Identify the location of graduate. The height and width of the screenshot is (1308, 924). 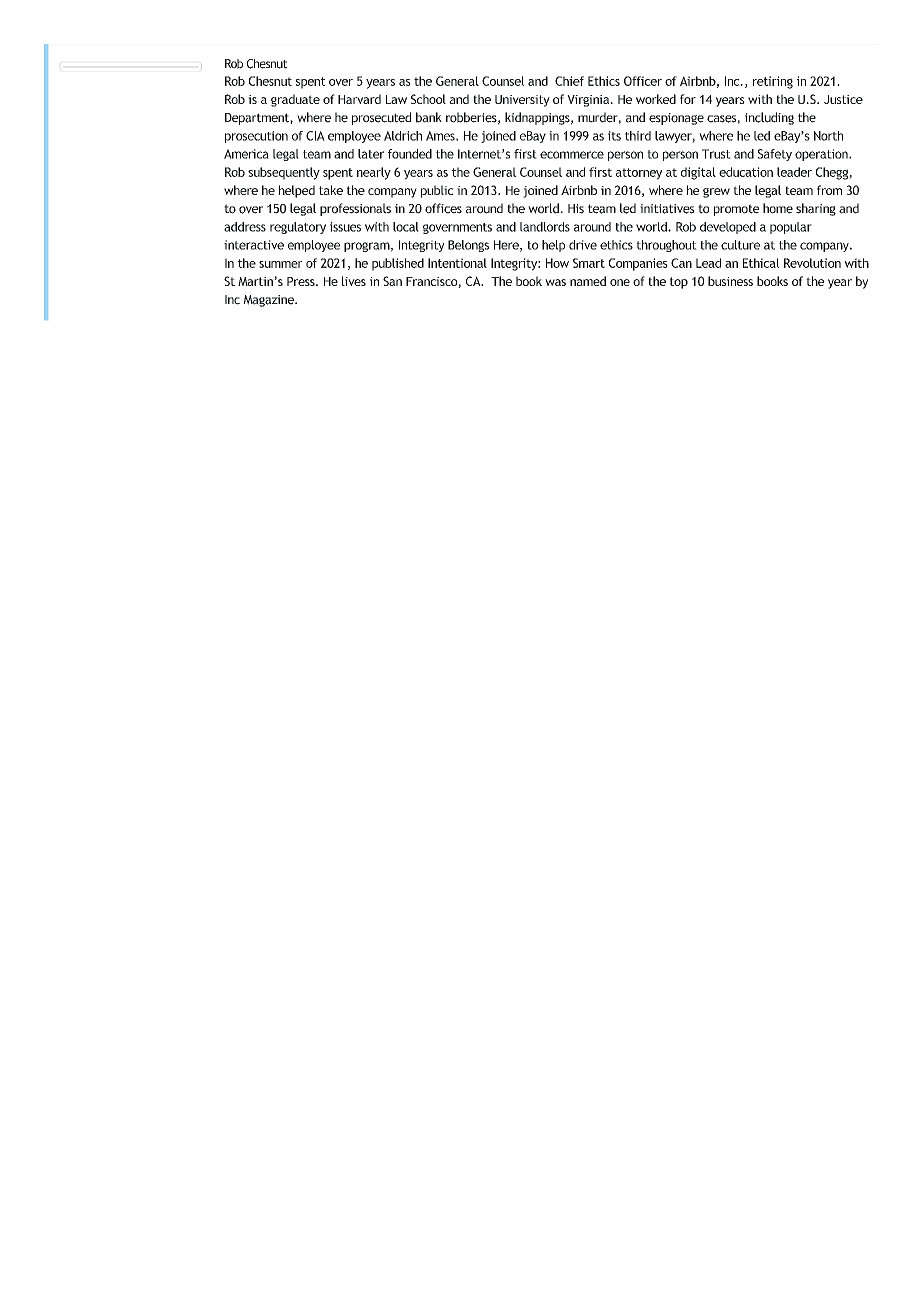
(295, 100).
